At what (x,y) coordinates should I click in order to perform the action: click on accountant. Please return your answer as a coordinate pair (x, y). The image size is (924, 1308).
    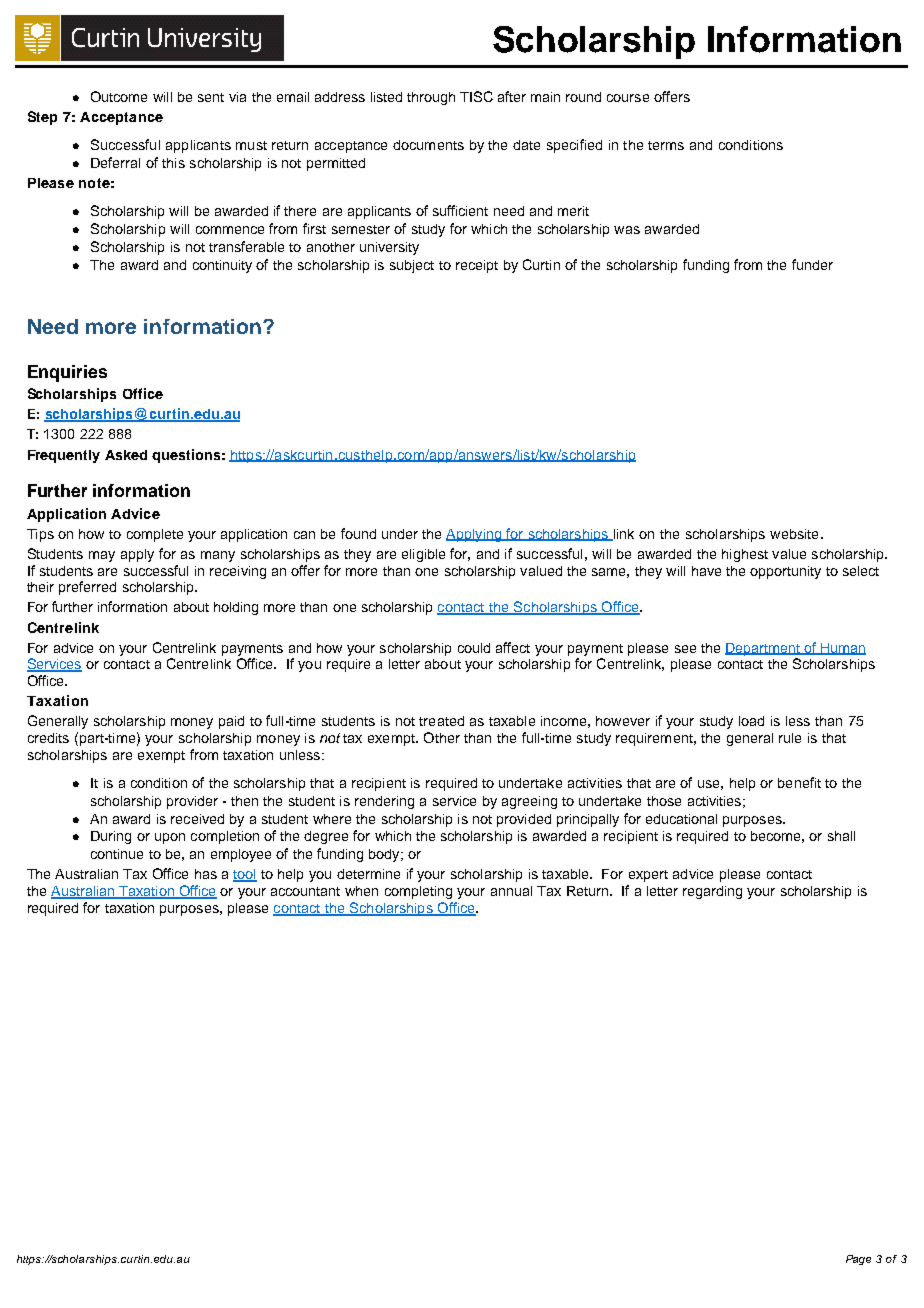
    Looking at the image, I should click on (305, 891).
